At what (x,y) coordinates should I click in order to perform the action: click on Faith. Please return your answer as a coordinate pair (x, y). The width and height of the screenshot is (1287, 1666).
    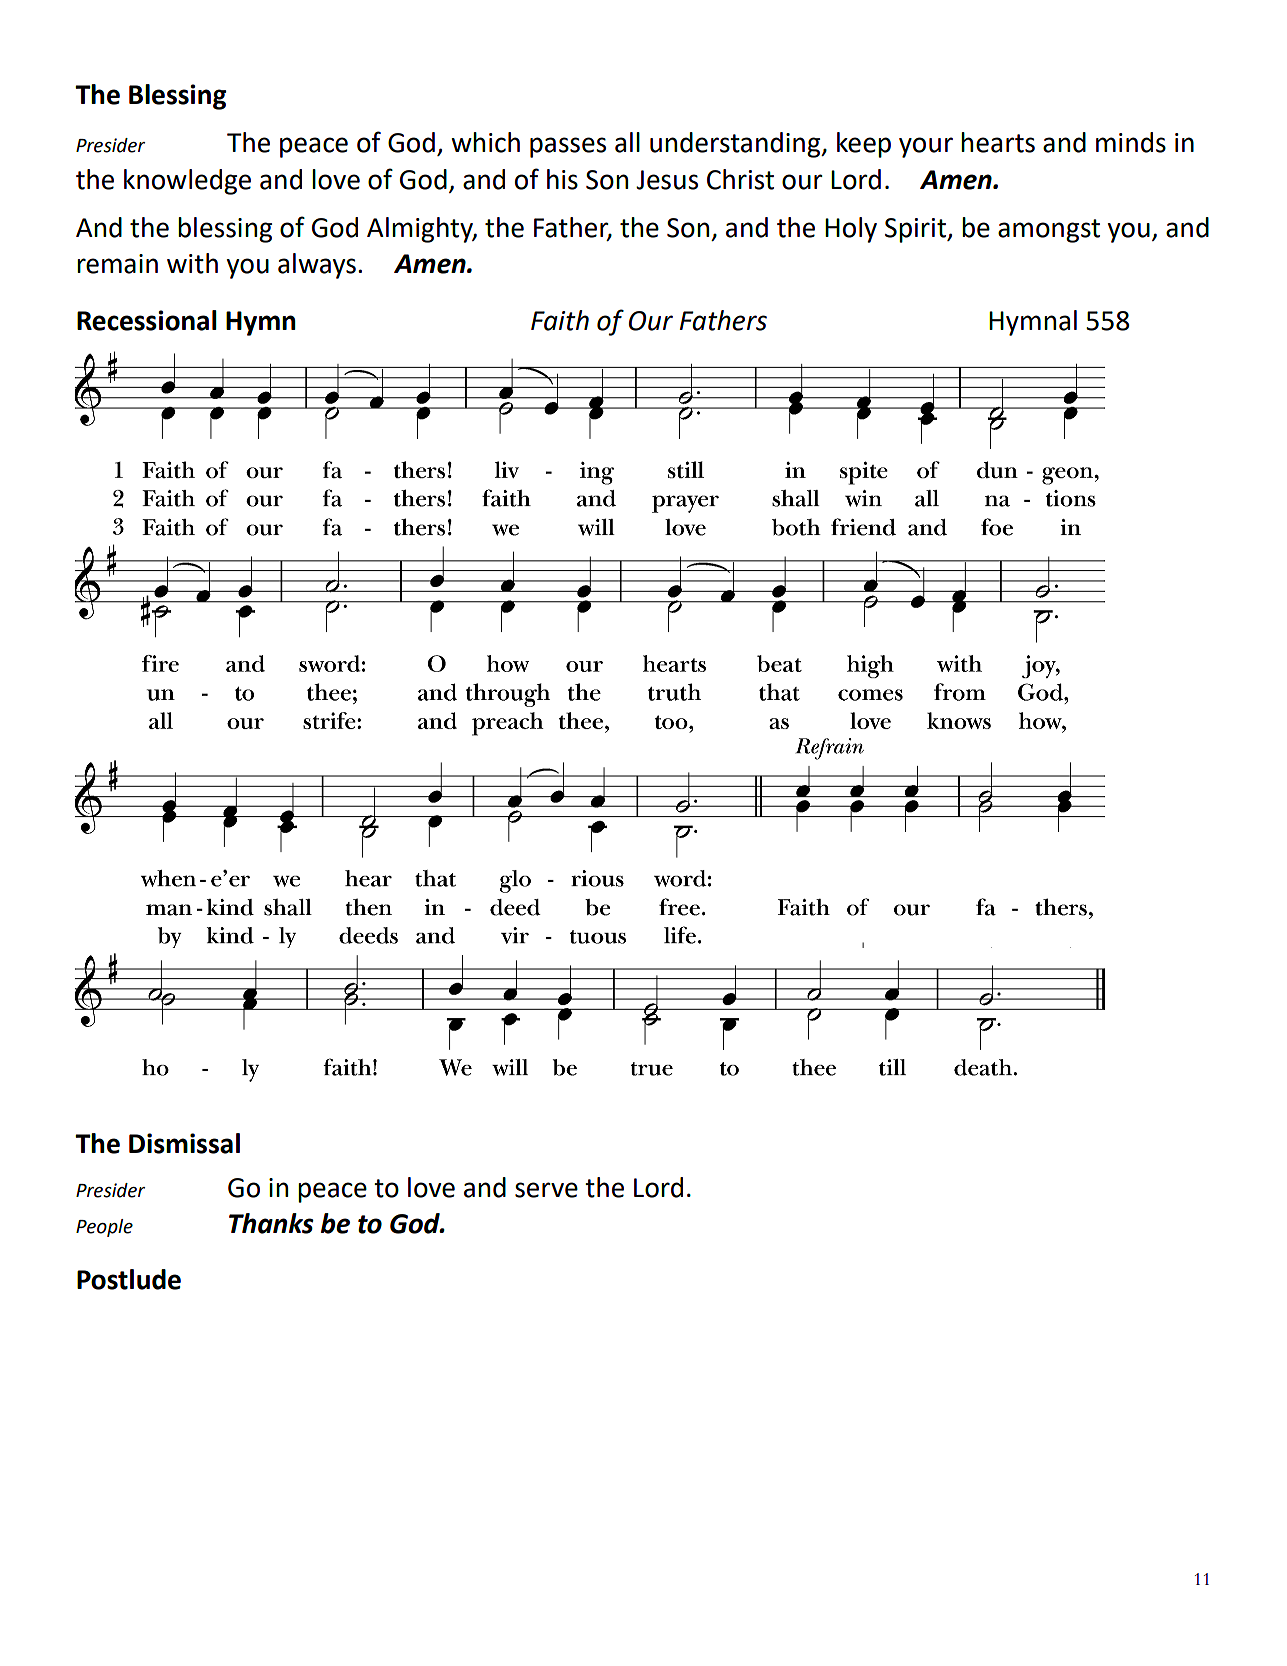
    Looking at the image, I should click on (560, 320).
